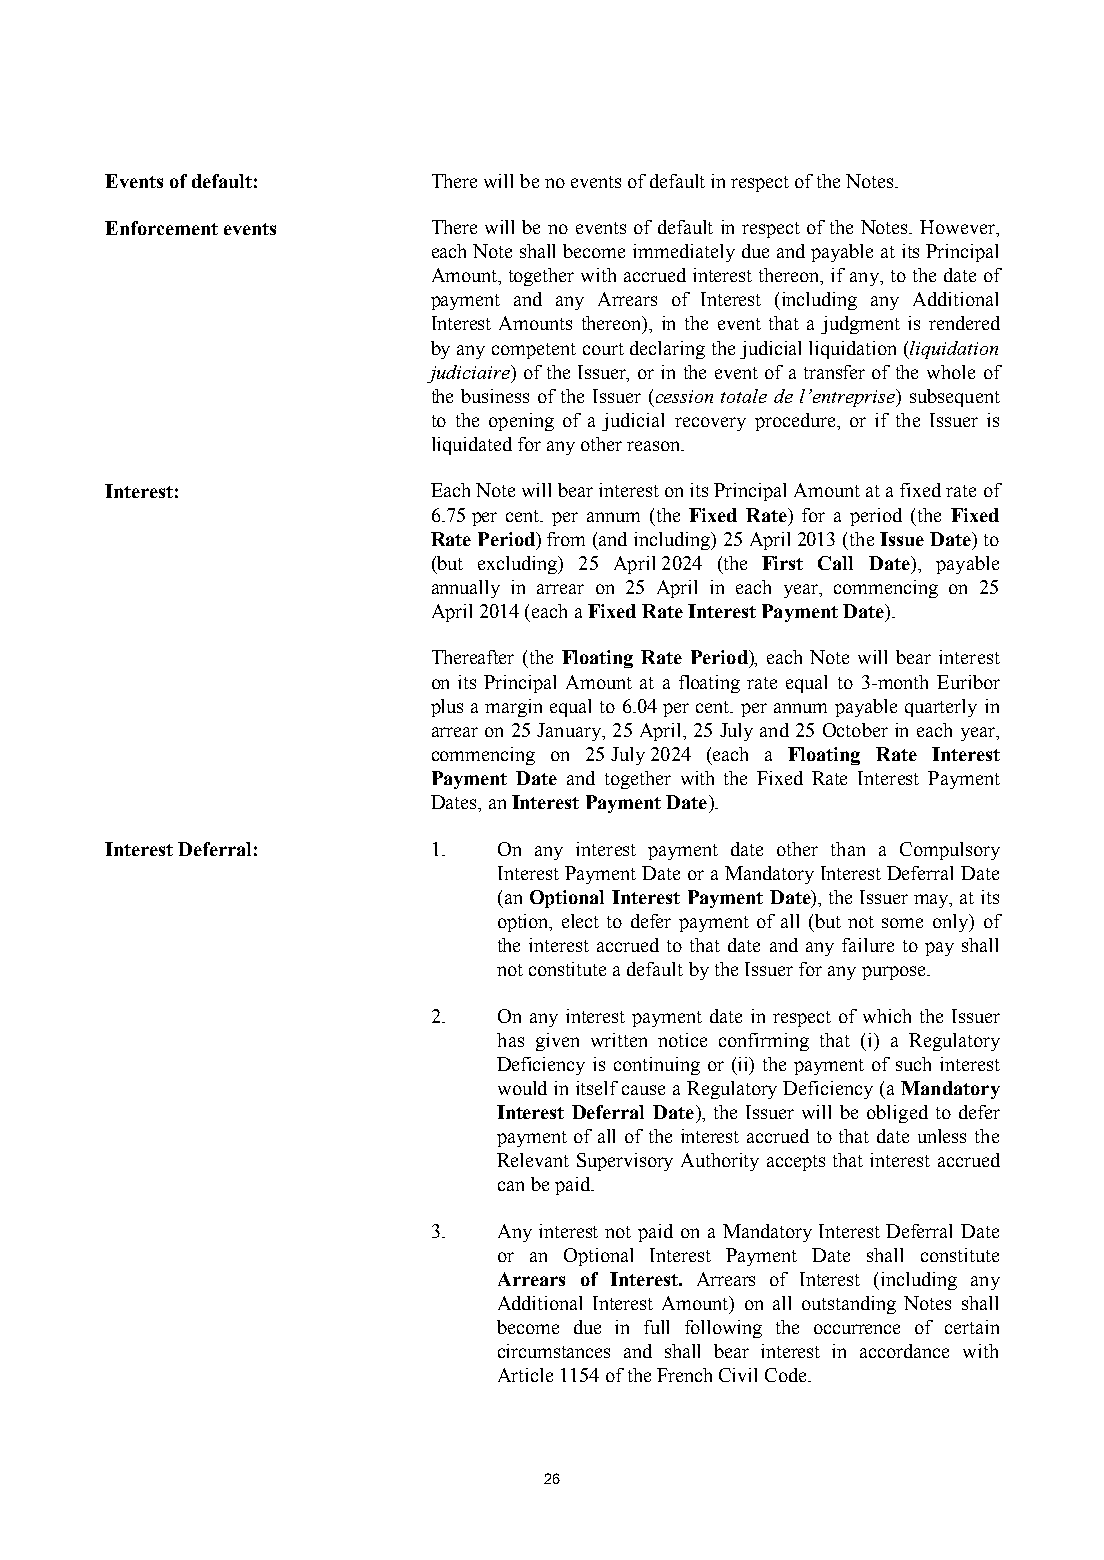 This screenshot has height=1560, width=1104. What do you see at coordinates (554, 1351) in the screenshot?
I see `circumstances` at bounding box center [554, 1351].
